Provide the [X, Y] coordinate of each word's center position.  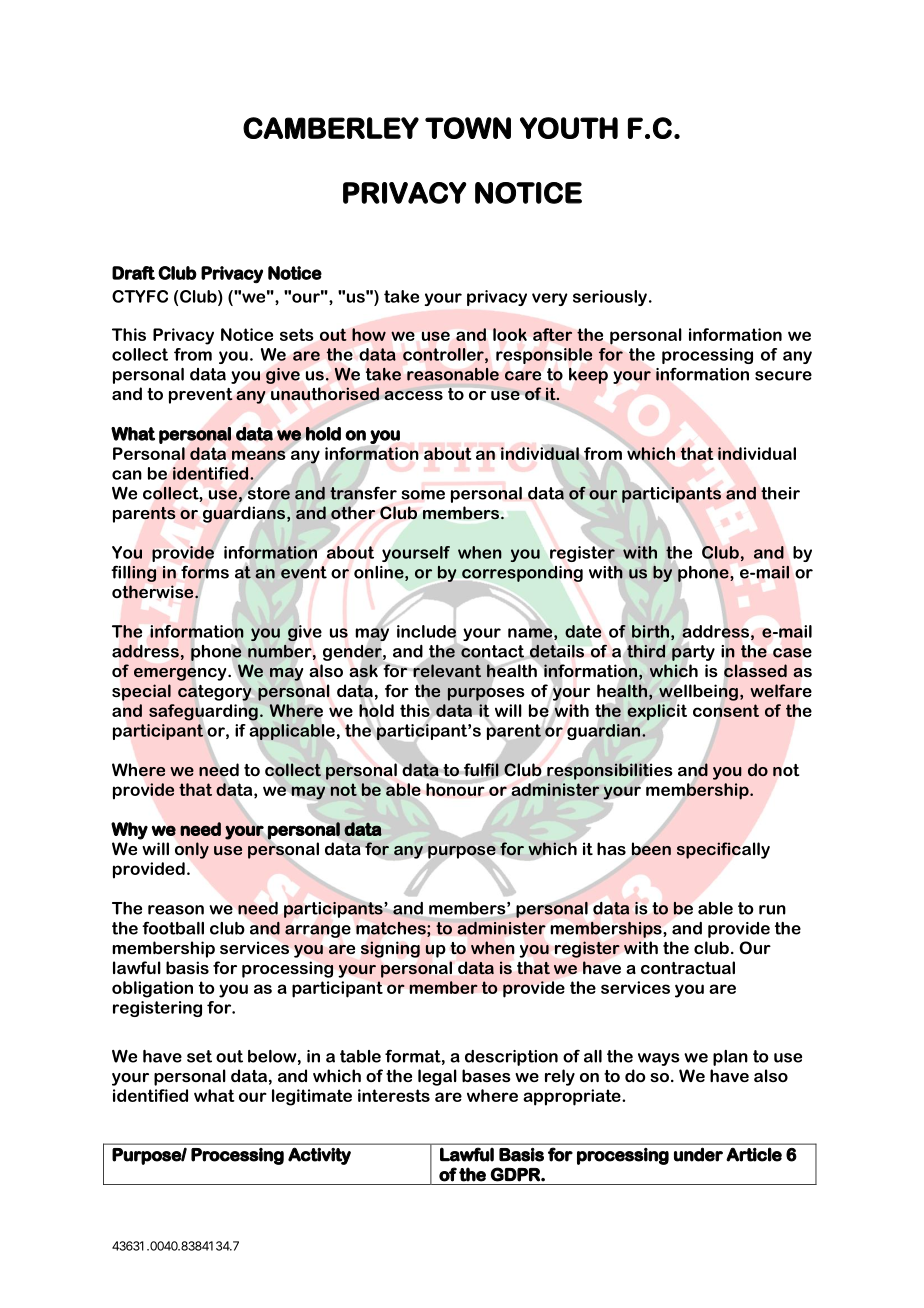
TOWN [468, 128]
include [426, 631]
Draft [133, 273]
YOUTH [569, 128]
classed [755, 670]
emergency [181, 674]
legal [437, 1077]
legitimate [312, 1097]
